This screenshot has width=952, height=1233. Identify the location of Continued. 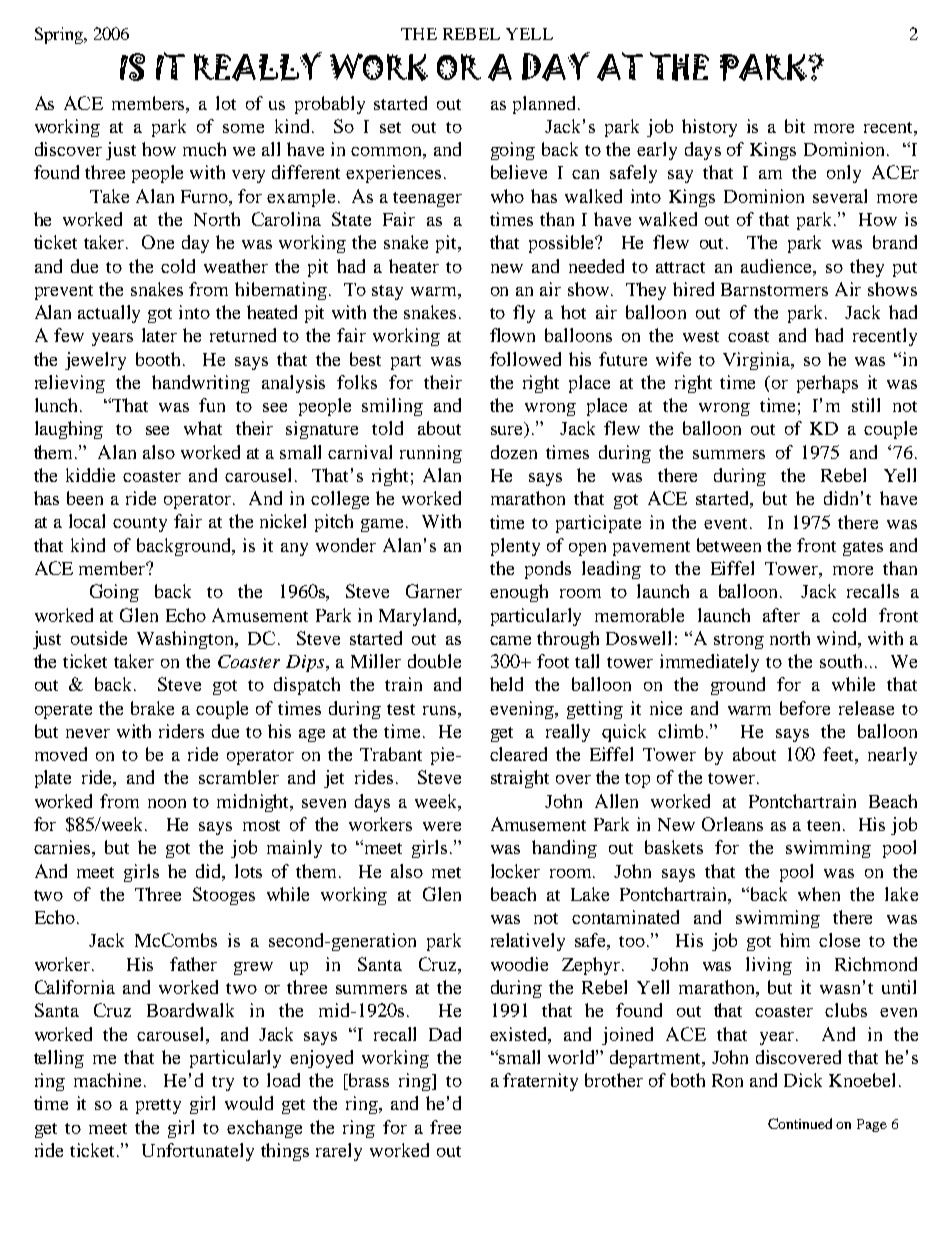
(800, 1123).
